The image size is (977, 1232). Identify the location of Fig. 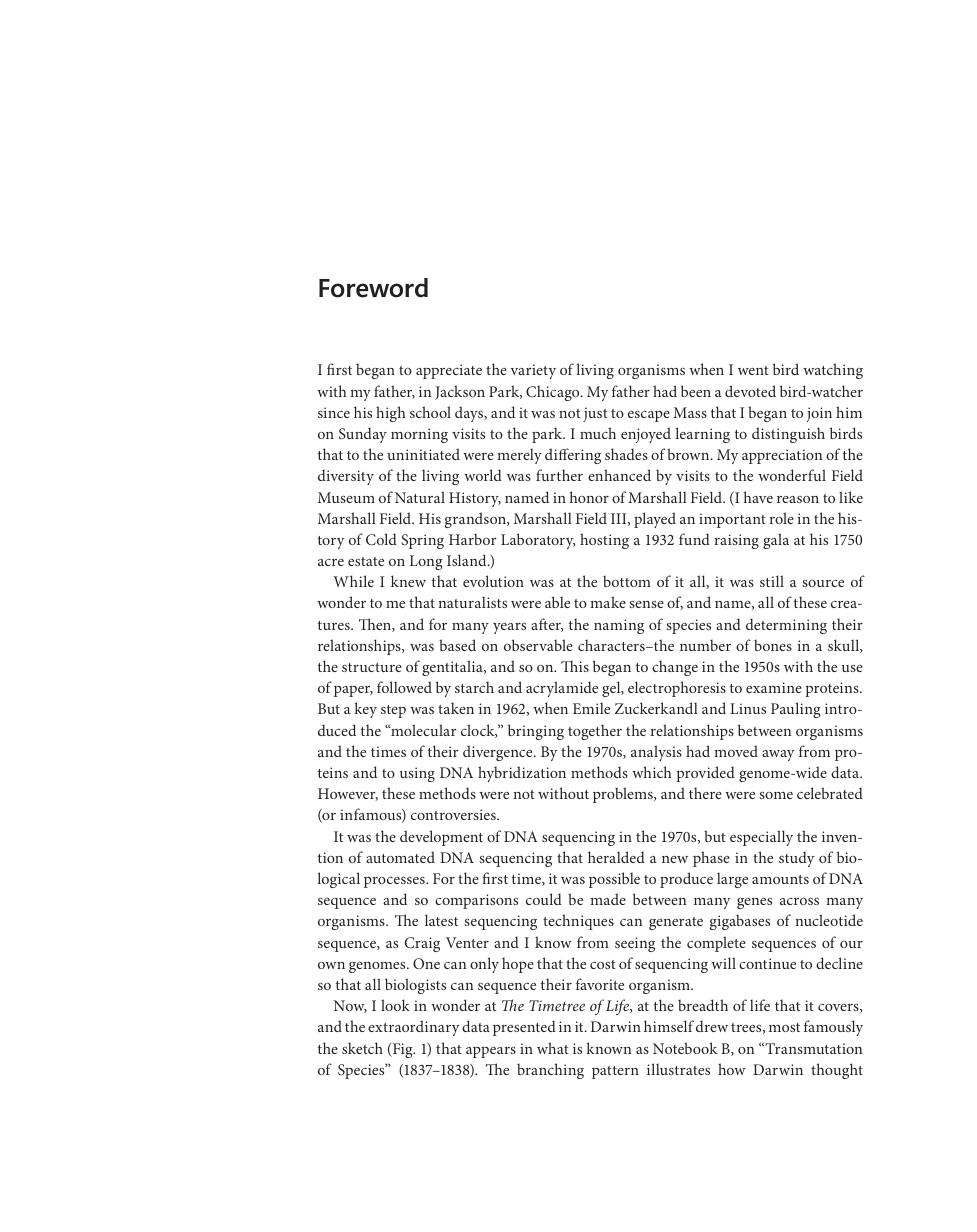
(403, 1050).
